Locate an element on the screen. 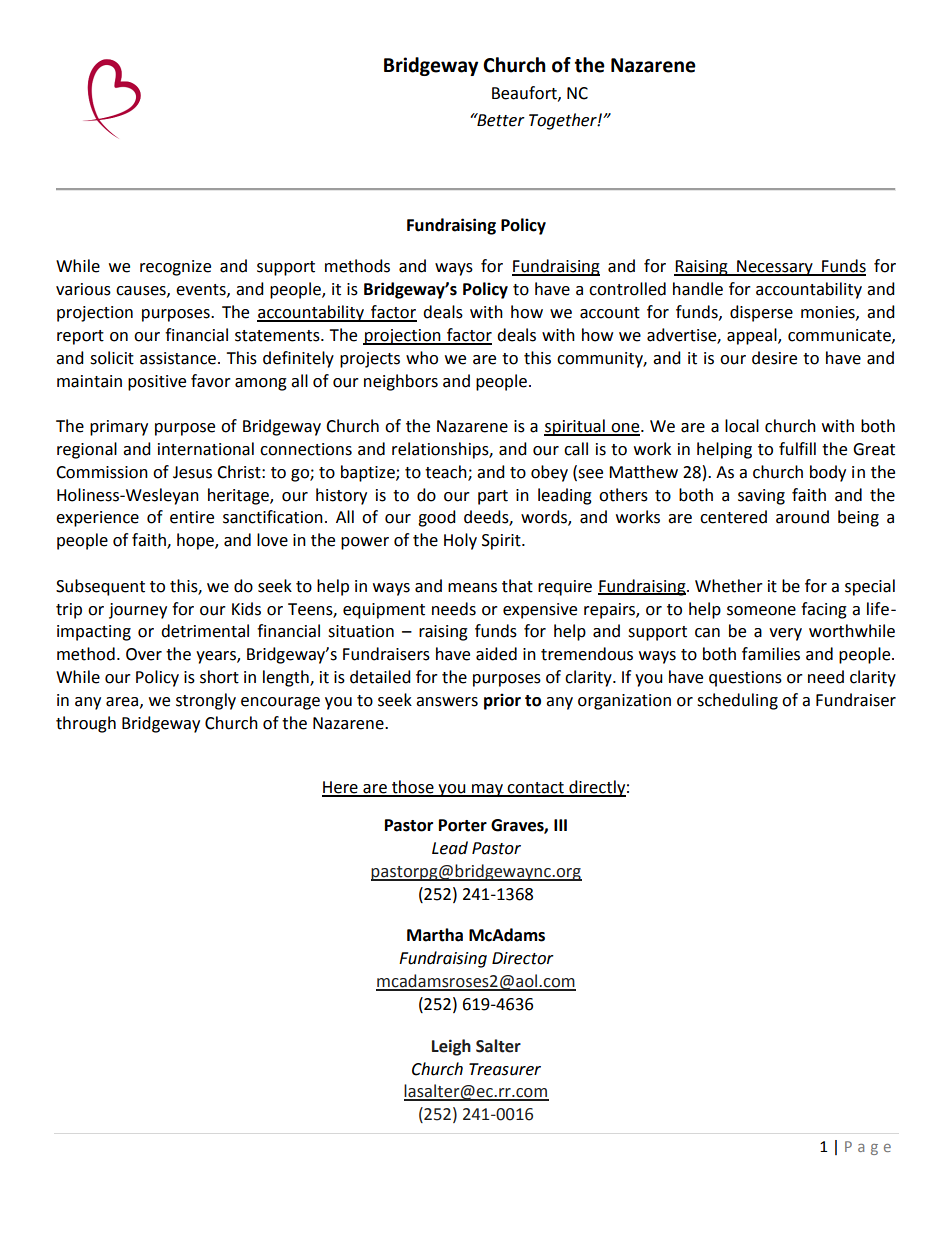  Treasurer is located at coordinates (505, 1069).
